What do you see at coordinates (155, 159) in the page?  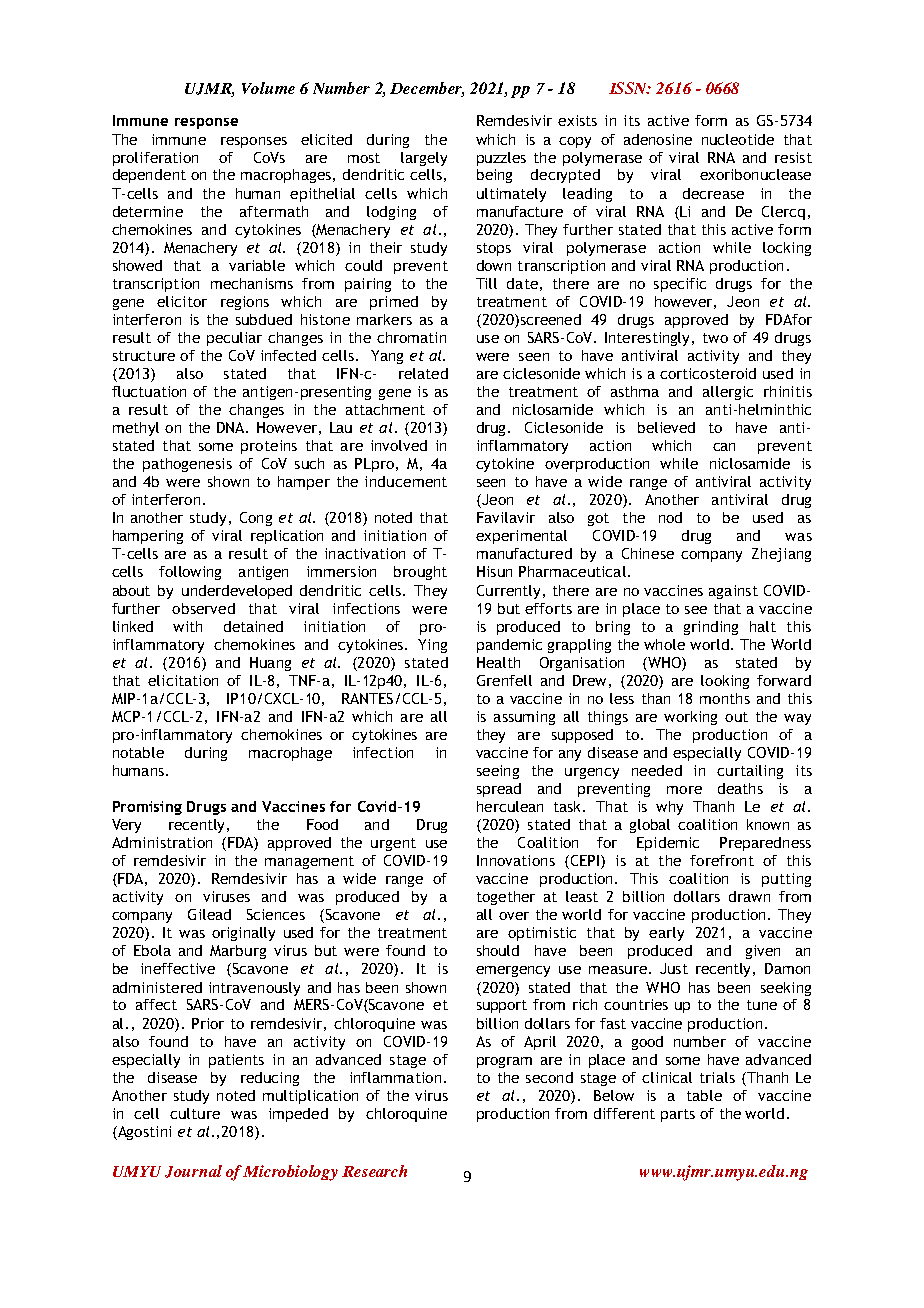 I see `proliferation` at bounding box center [155, 159].
